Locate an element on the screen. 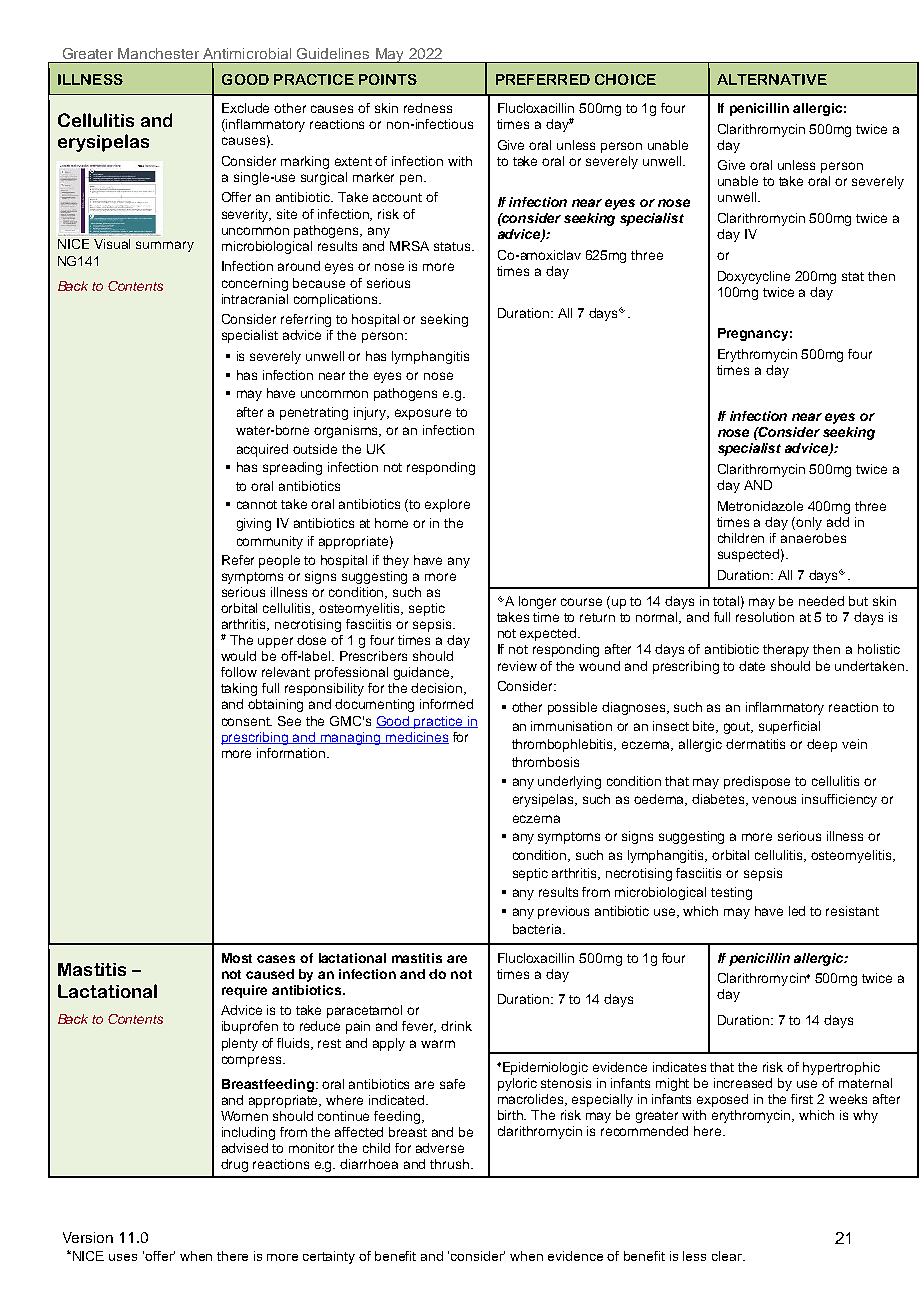  thrush is located at coordinates (451, 1164).
